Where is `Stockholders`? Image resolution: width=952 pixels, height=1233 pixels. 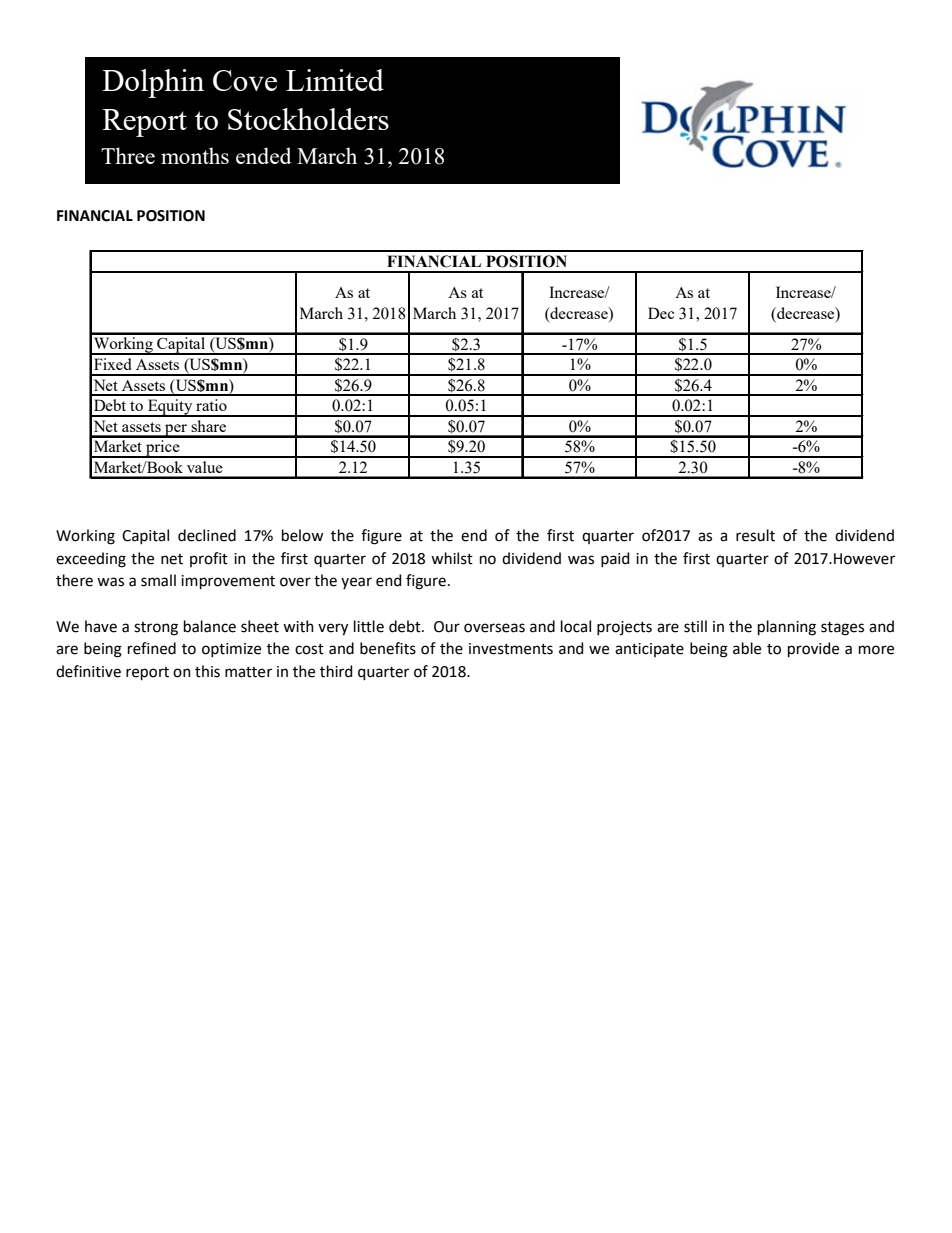 Stockholders is located at coordinates (308, 119).
